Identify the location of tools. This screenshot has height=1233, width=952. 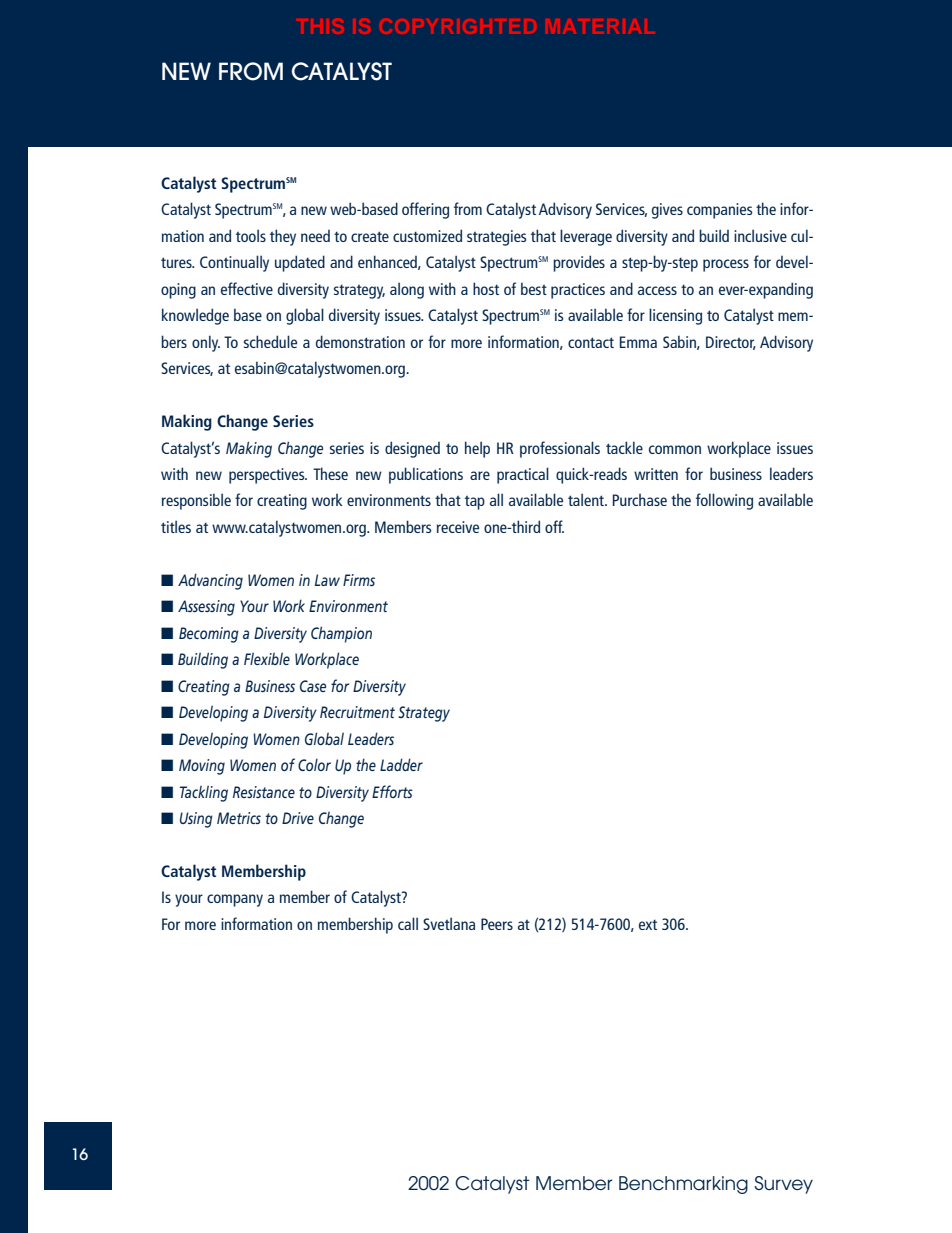
(251, 235).
